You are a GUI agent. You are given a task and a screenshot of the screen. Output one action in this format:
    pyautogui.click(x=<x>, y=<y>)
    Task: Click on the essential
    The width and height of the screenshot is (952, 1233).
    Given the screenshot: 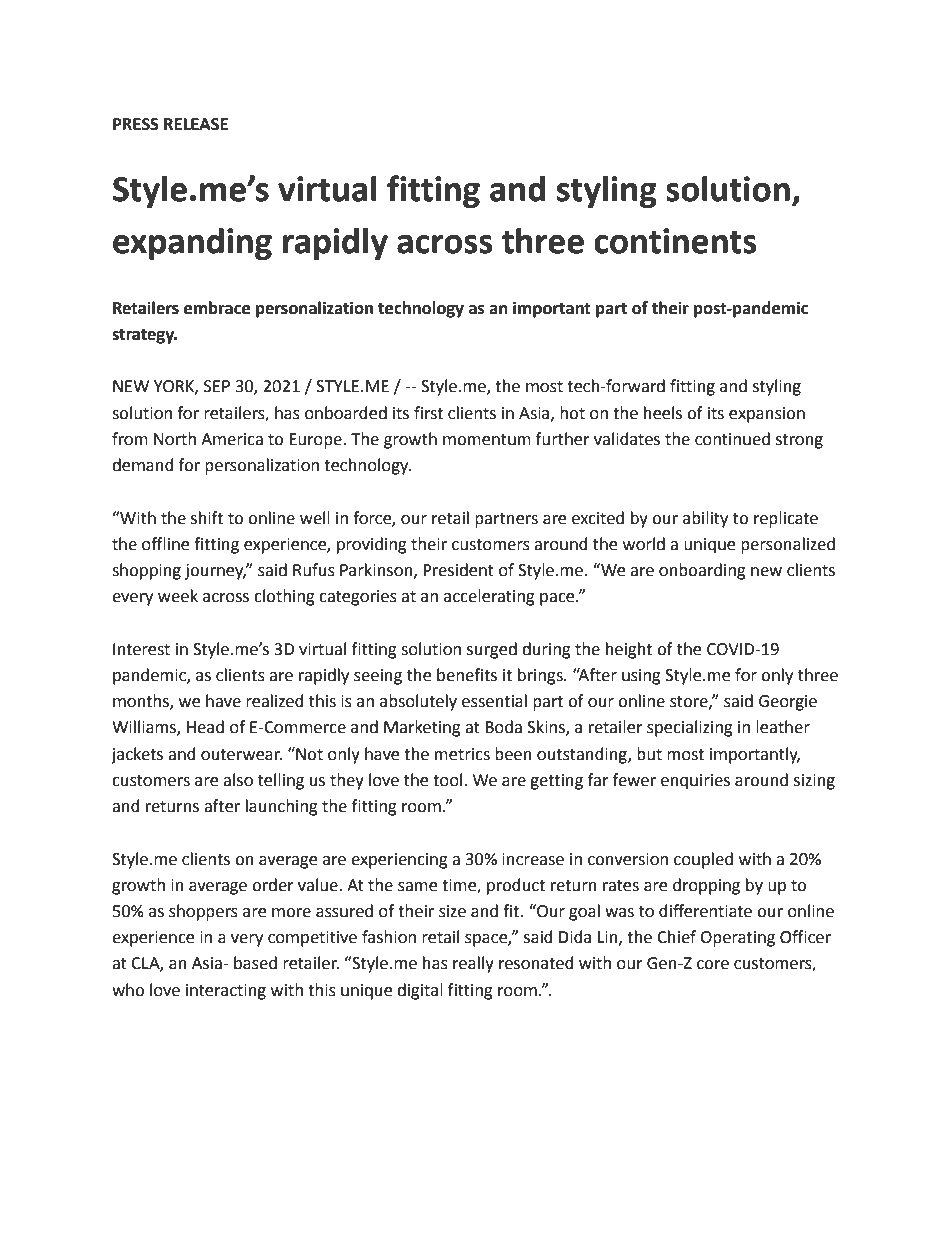 What is the action you would take?
    pyautogui.click(x=494, y=701)
